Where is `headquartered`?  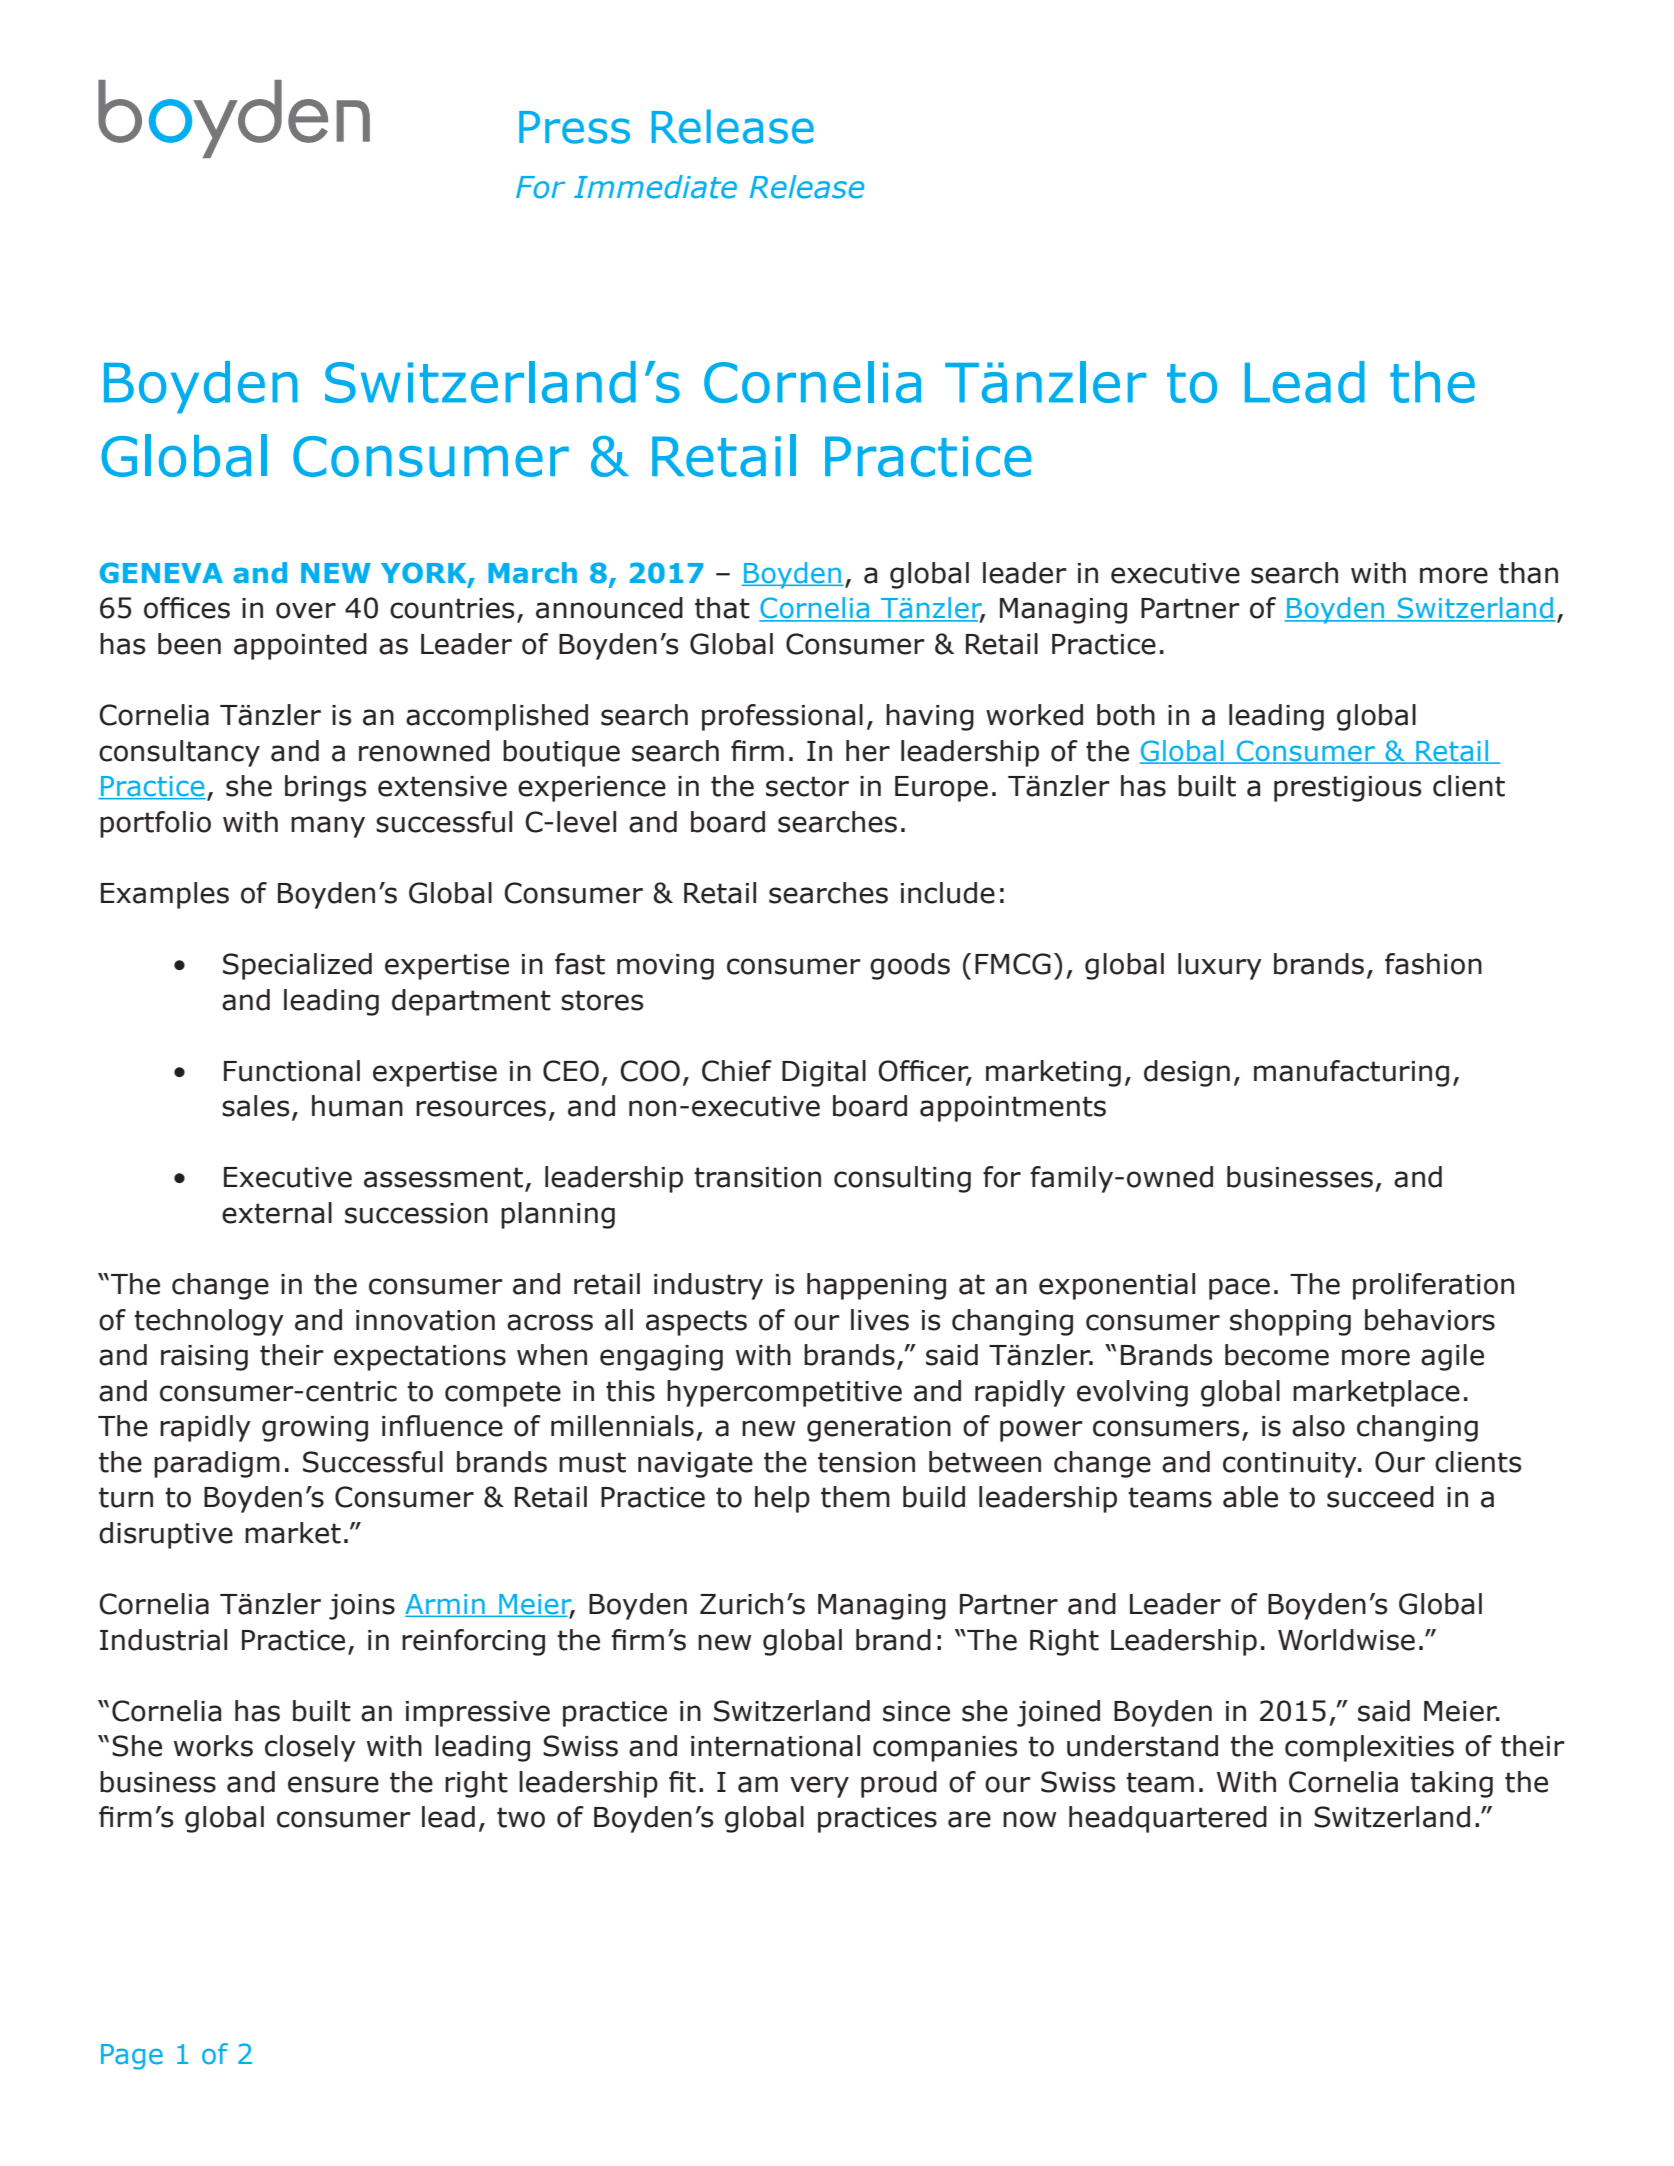 headquartered is located at coordinates (1168, 1819).
